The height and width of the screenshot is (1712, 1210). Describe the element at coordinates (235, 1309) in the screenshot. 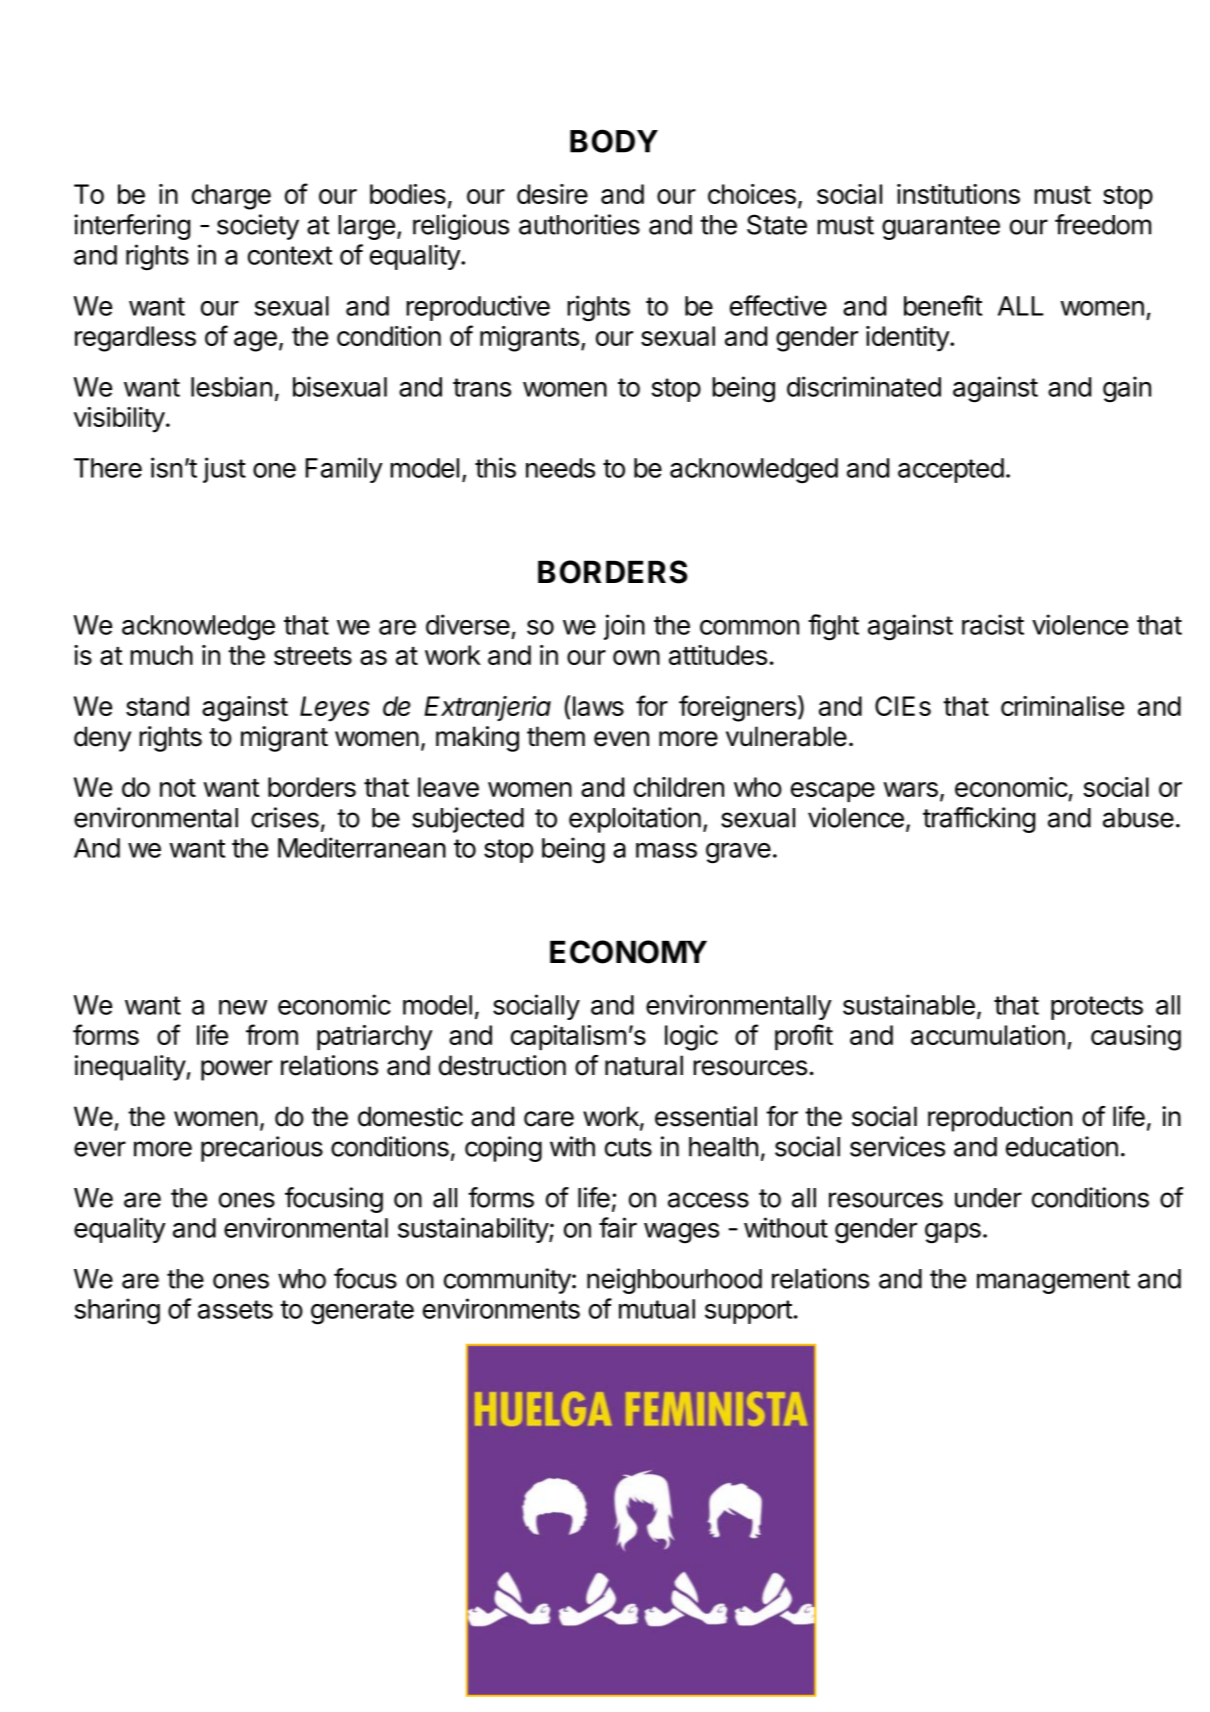

I see `assets` at that location.
